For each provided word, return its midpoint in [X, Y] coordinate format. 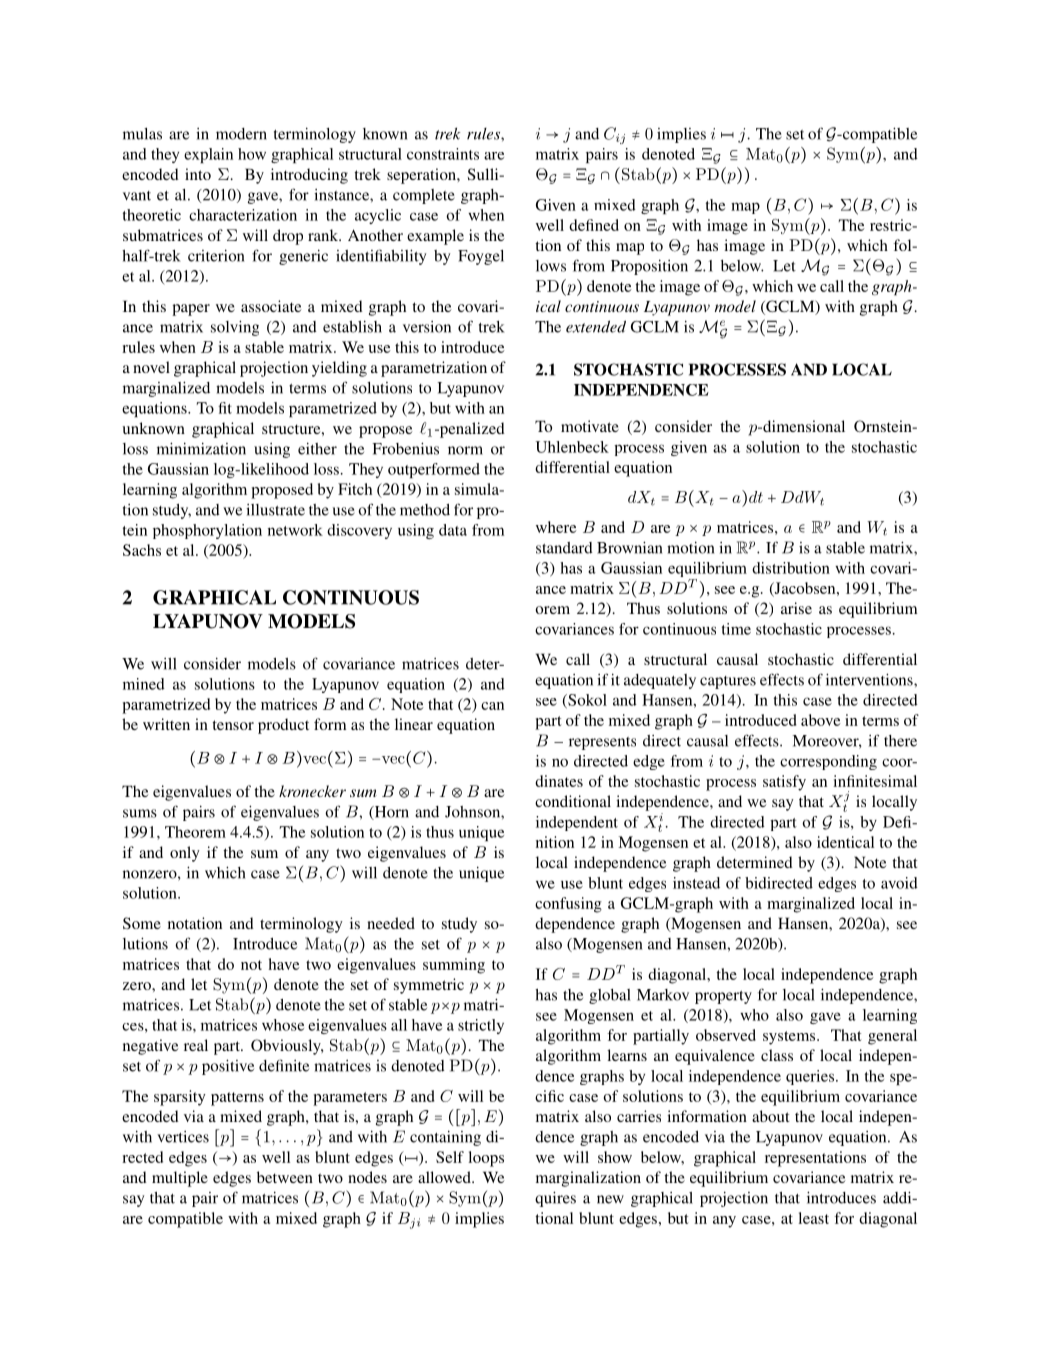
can [492, 706]
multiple [180, 1179]
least [813, 1218]
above [821, 720]
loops [486, 1159]
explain [208, 155]
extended [596, 326]
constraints [443, 154]
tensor [233, 725]
